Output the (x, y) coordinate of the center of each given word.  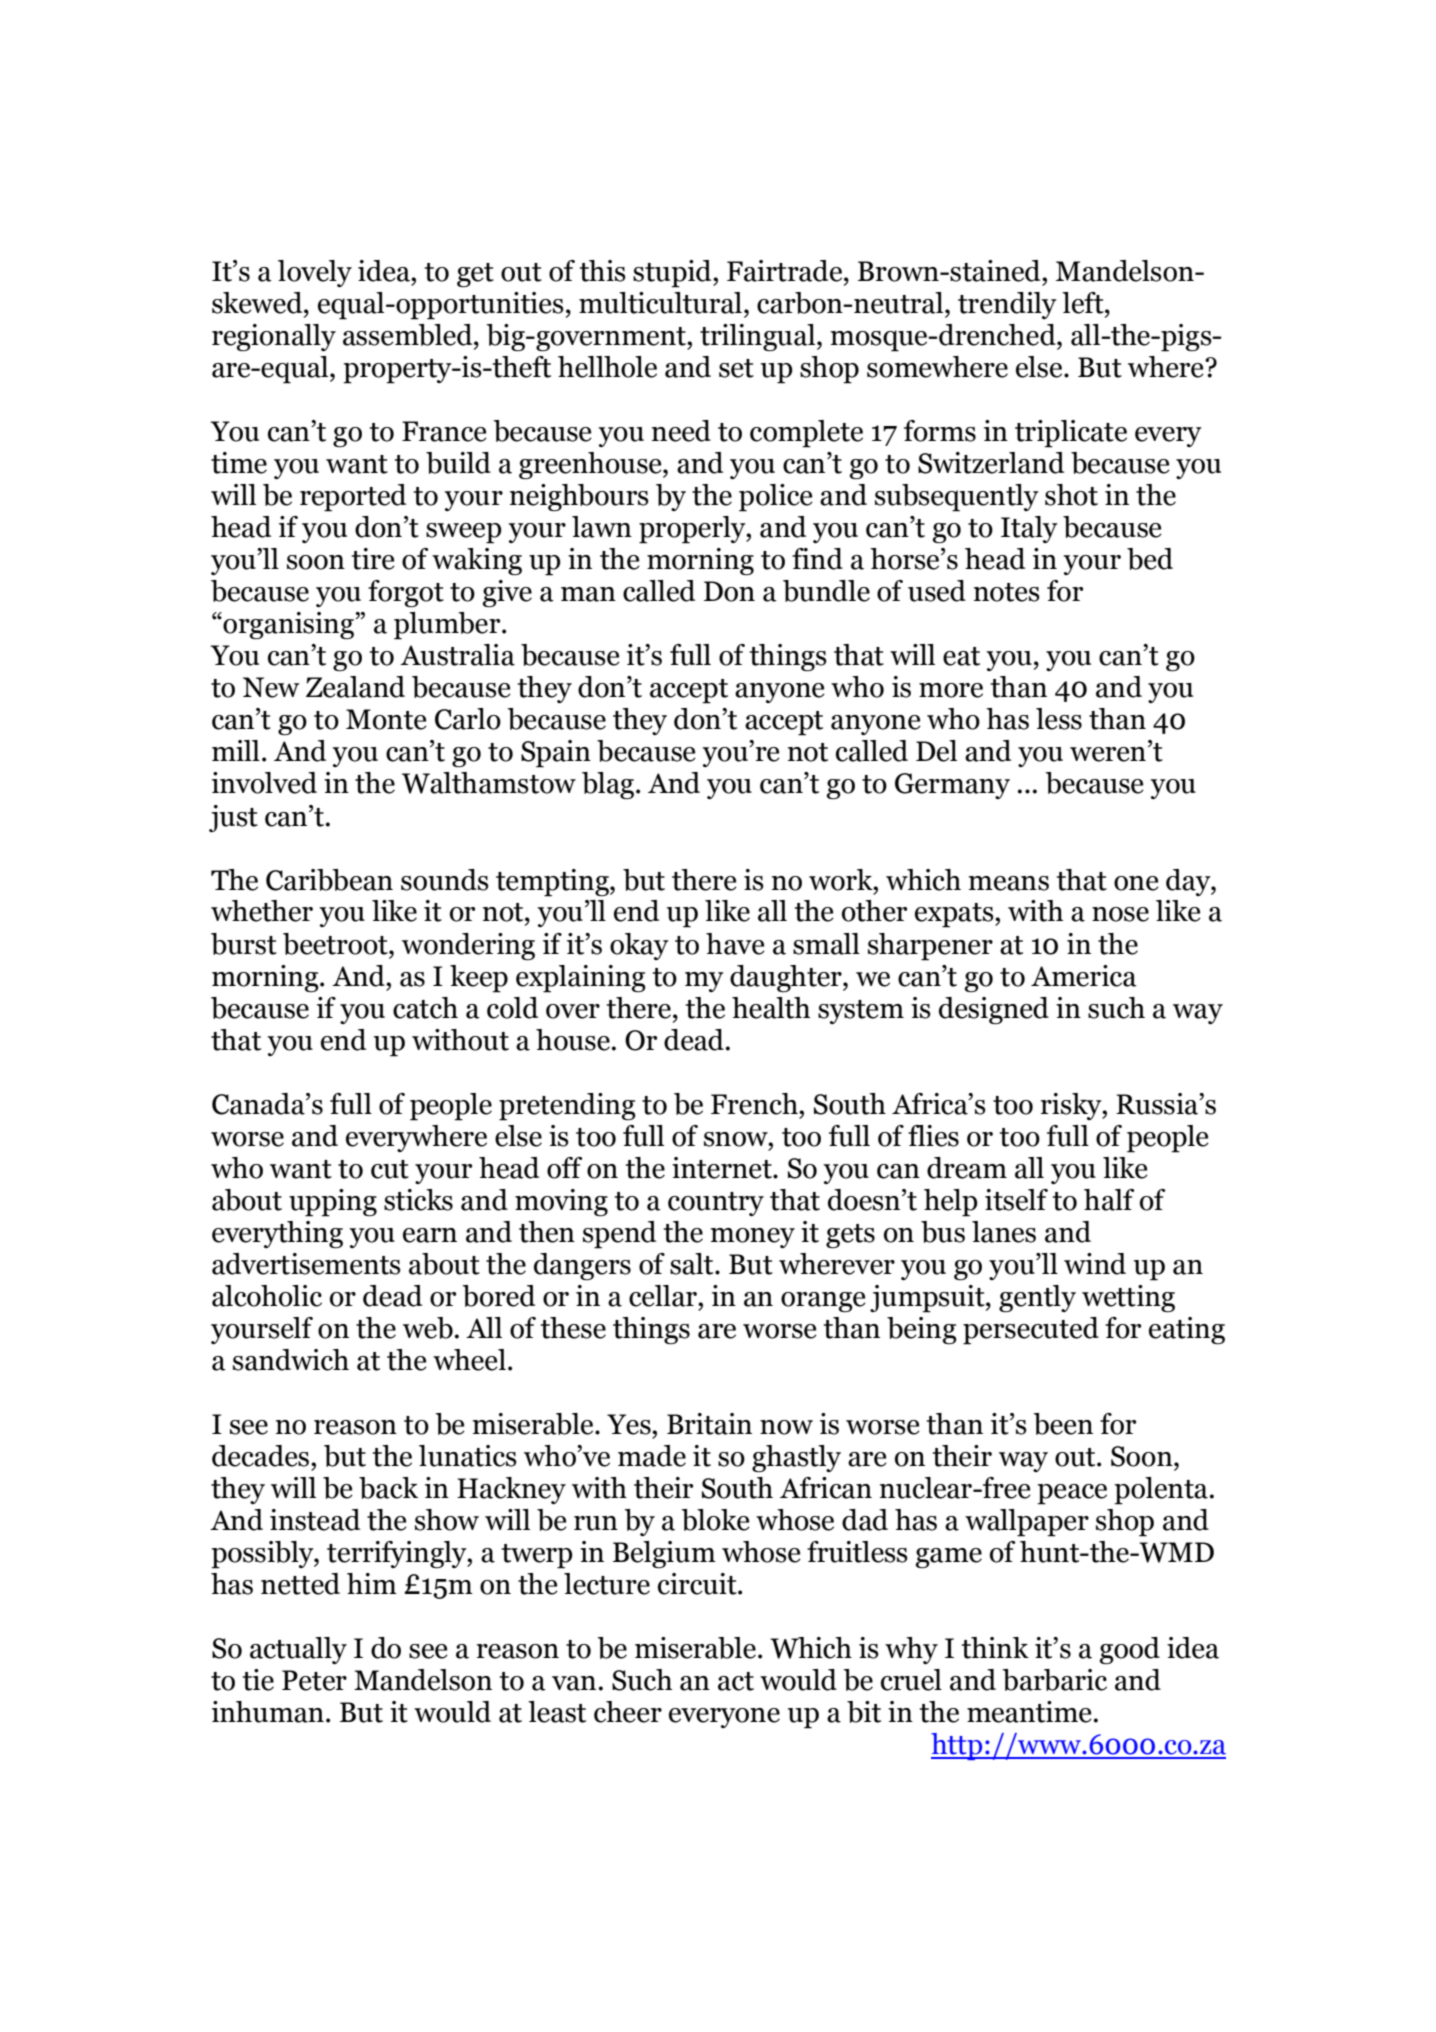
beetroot (336, 944)
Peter (314, 1680)
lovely (315, 273)
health (771, 1008)
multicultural (660, 303)
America (1084, 976)
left (1084, 303)
